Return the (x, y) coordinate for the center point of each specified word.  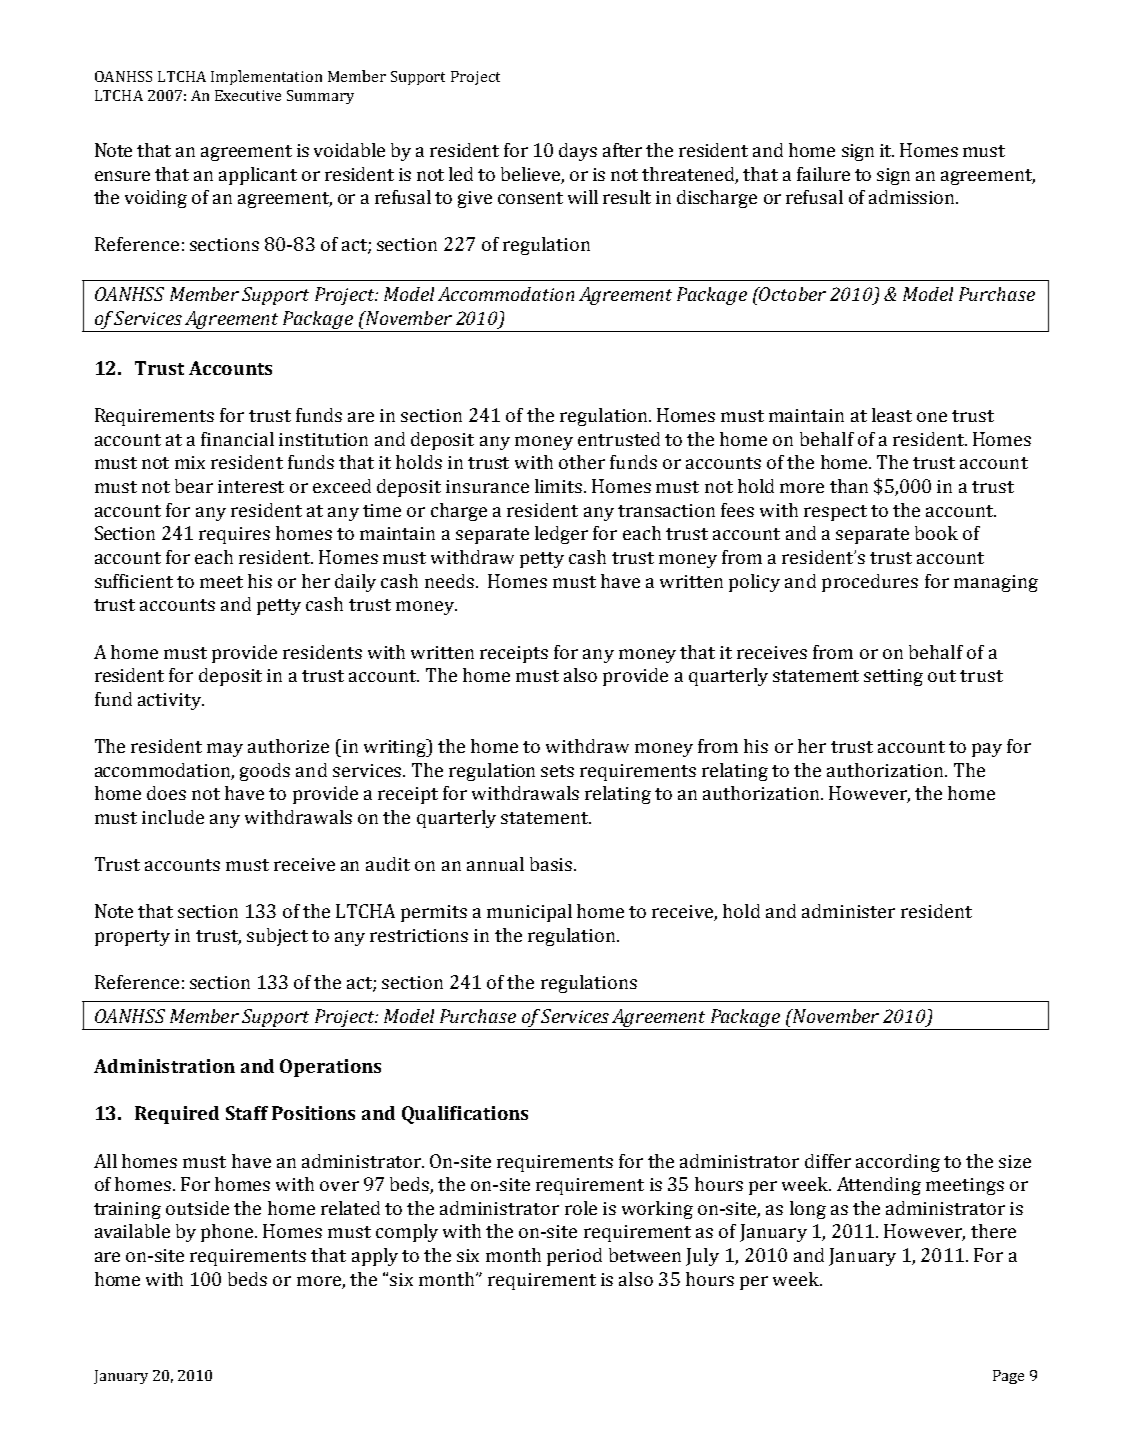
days (578, 152)
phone (228, 1233)
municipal (529, 913)
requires (234, 535)
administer (848, 911)
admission (913, 197)
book (936, 533)
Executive (248, 95)
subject (277, 937)
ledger (561, 535)
